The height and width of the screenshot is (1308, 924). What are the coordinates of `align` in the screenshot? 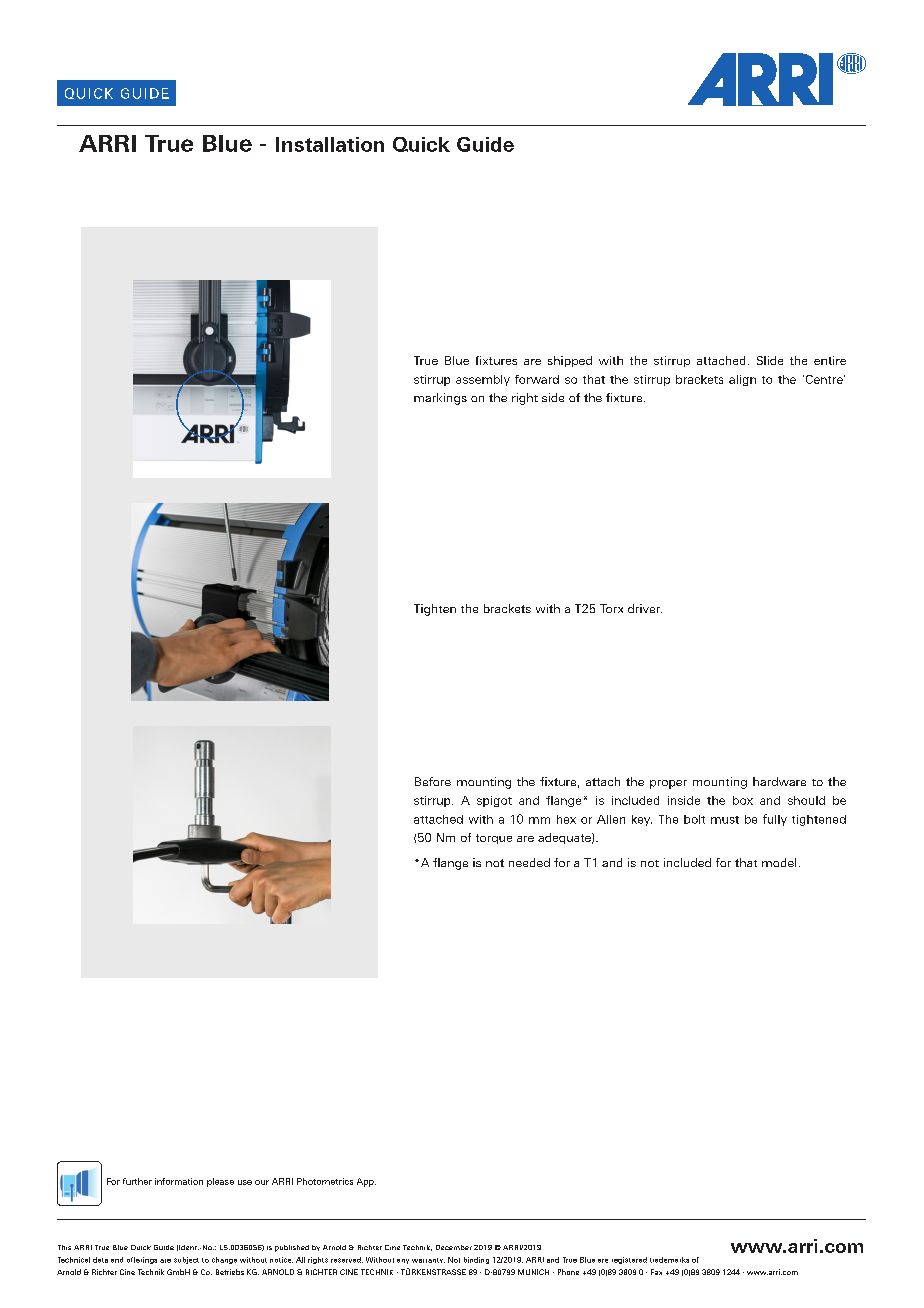 It's located at (742, 380).
